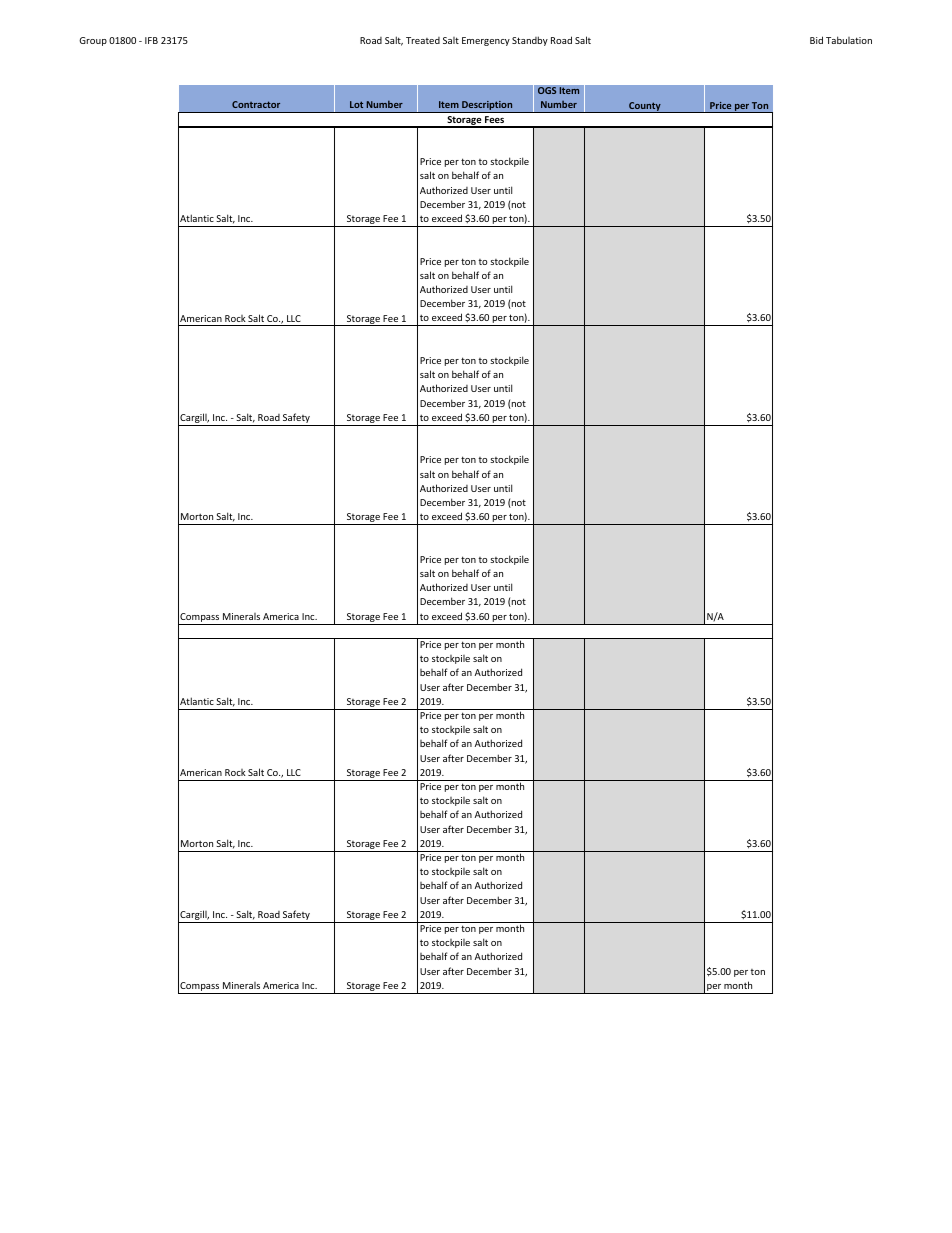 This image has width=952, height=1233. I want to click on Standby, so click(530, 41).
